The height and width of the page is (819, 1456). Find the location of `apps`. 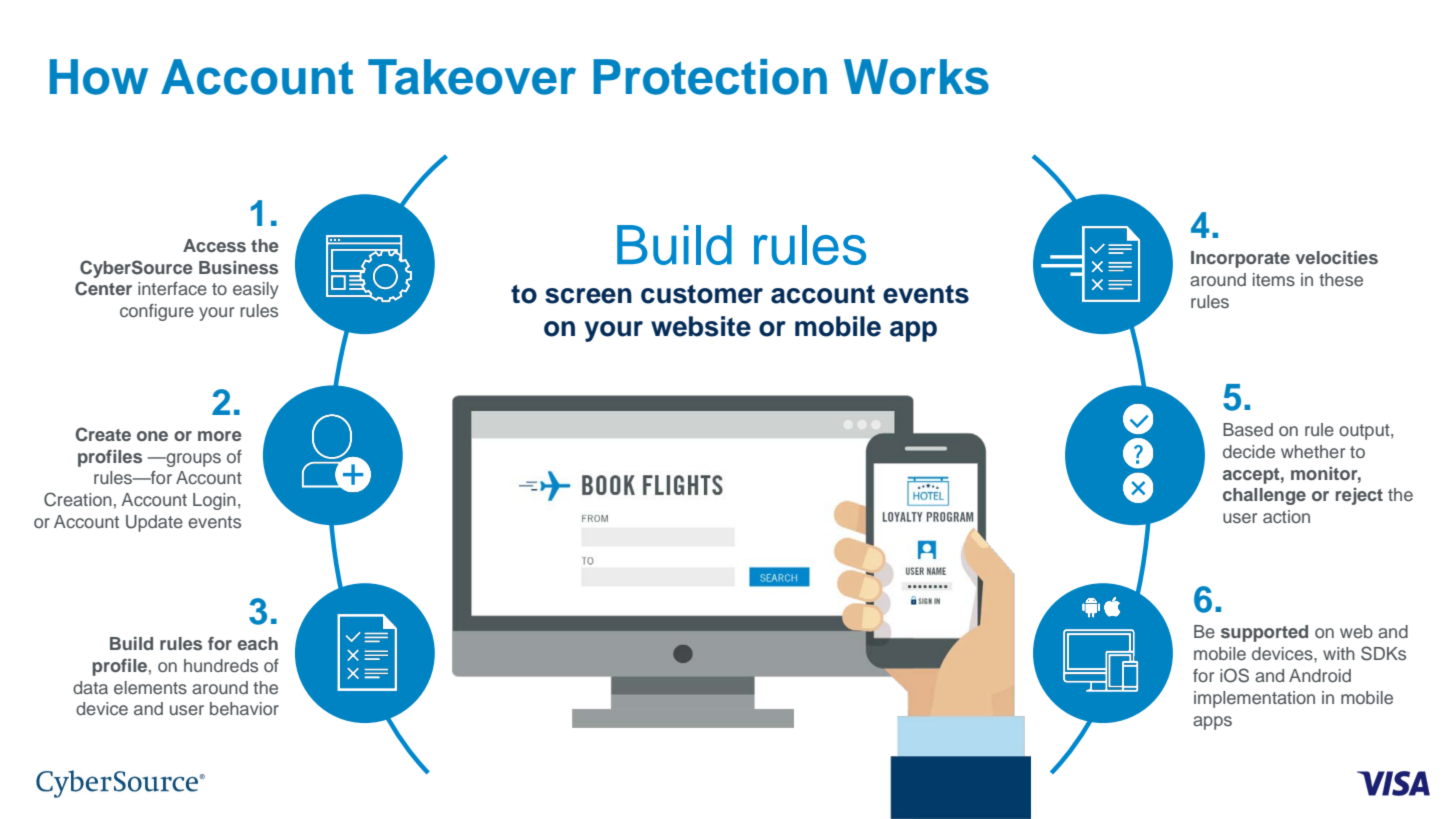

apps is located at coordinates (1212, 723).
